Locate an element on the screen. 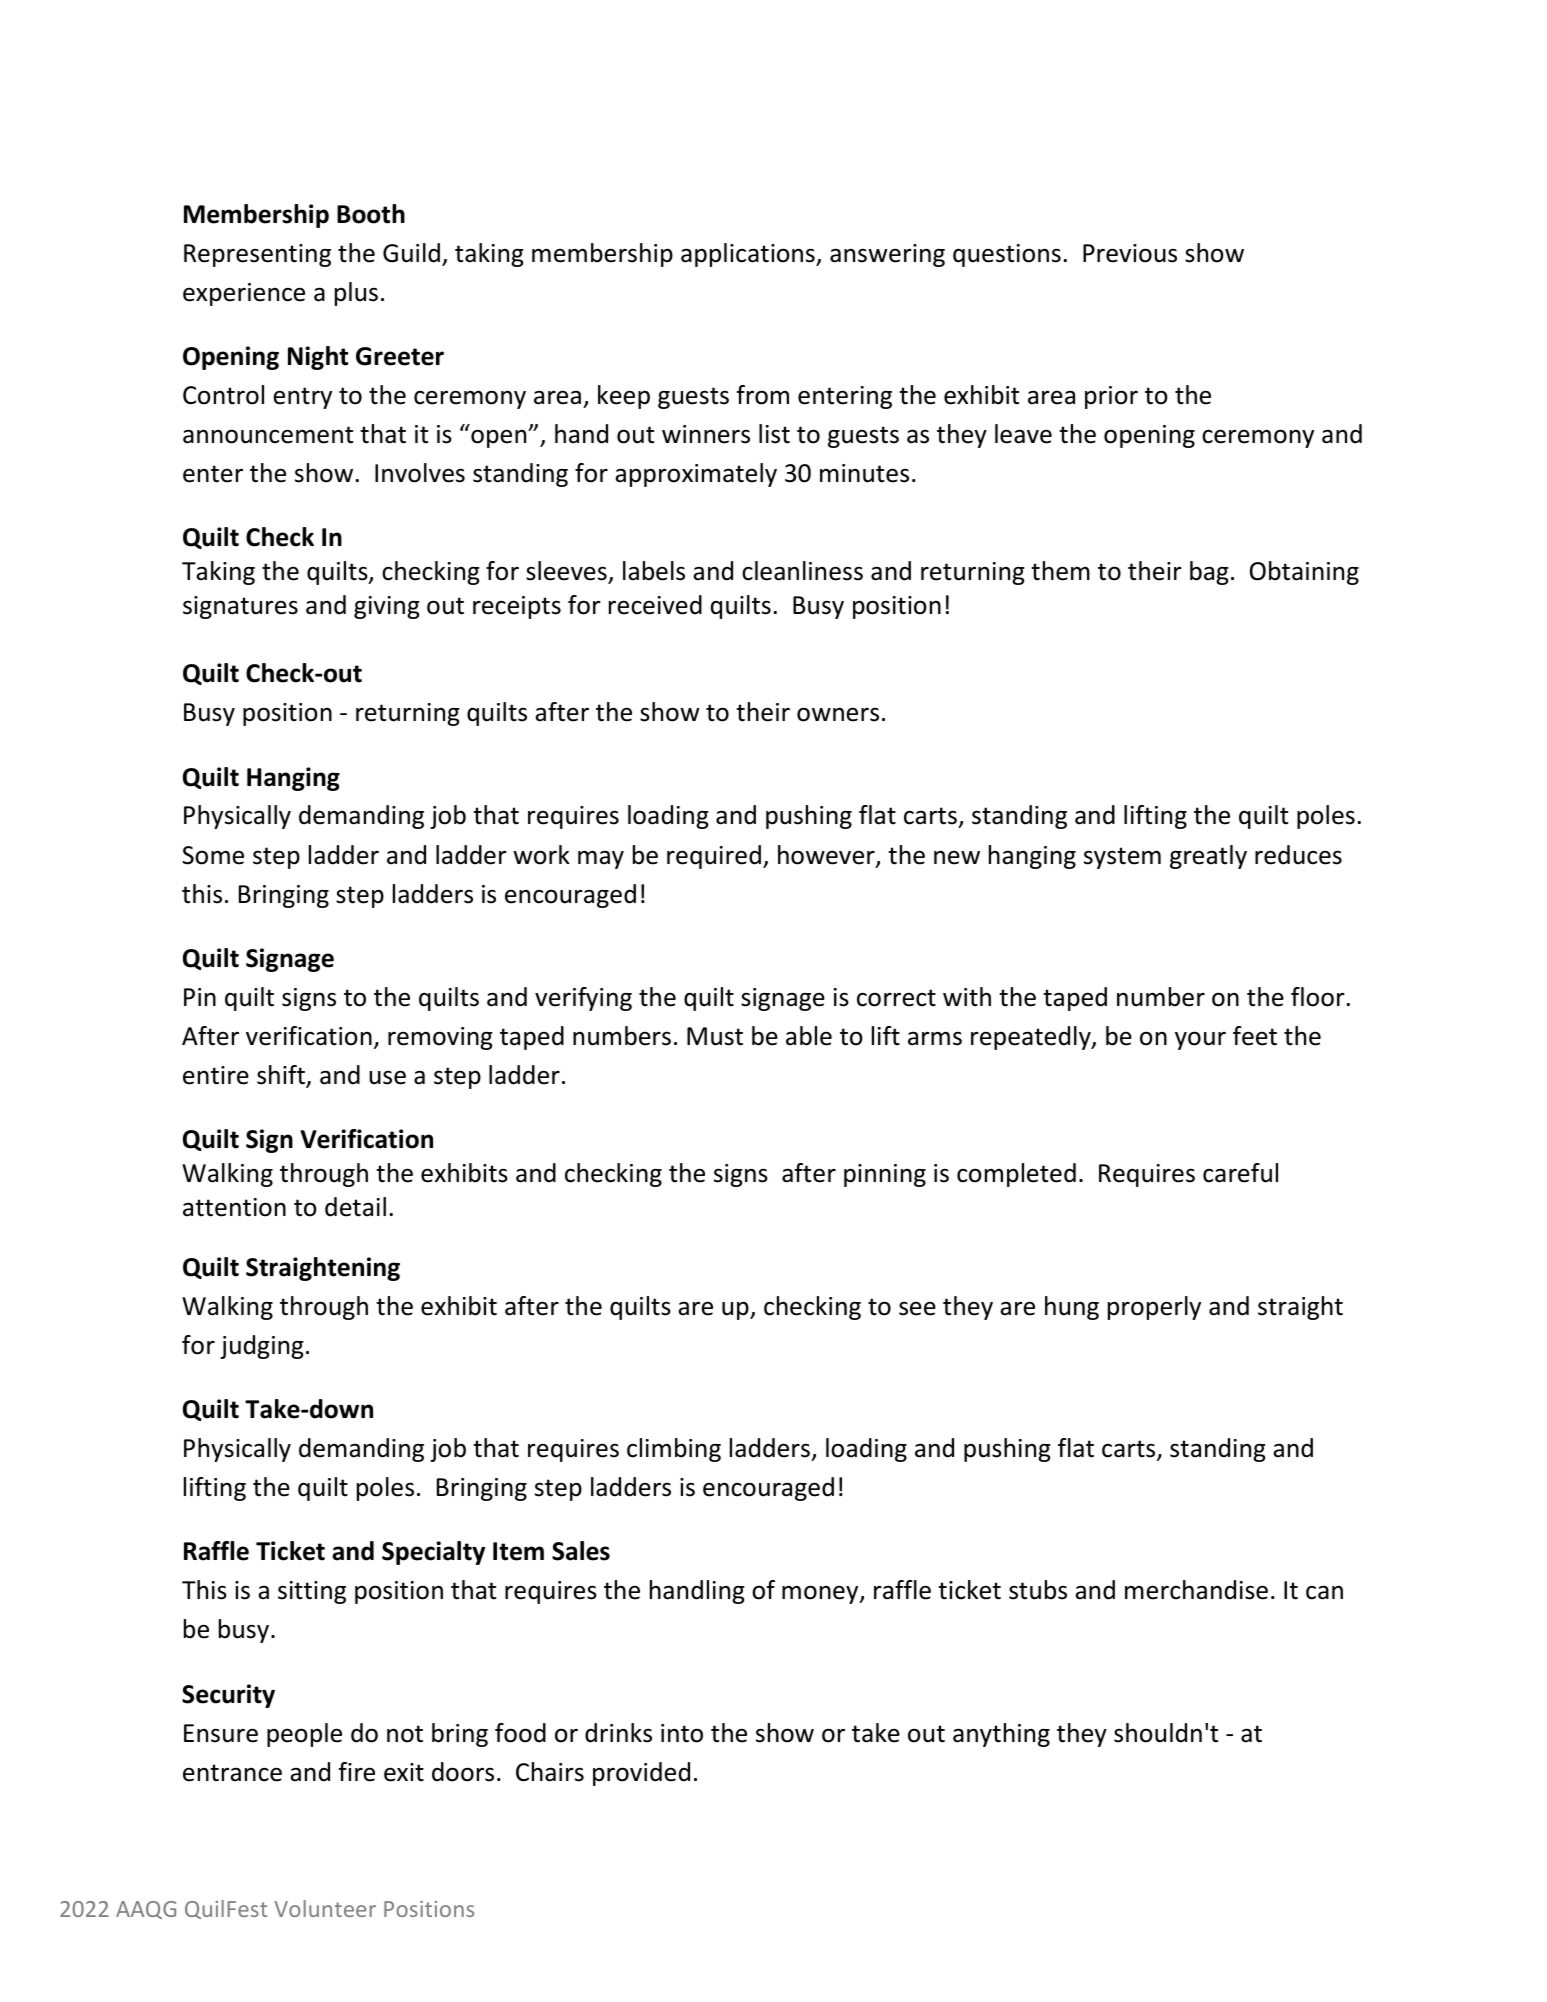  Volunteer is located at coordinates (325, 1908).
